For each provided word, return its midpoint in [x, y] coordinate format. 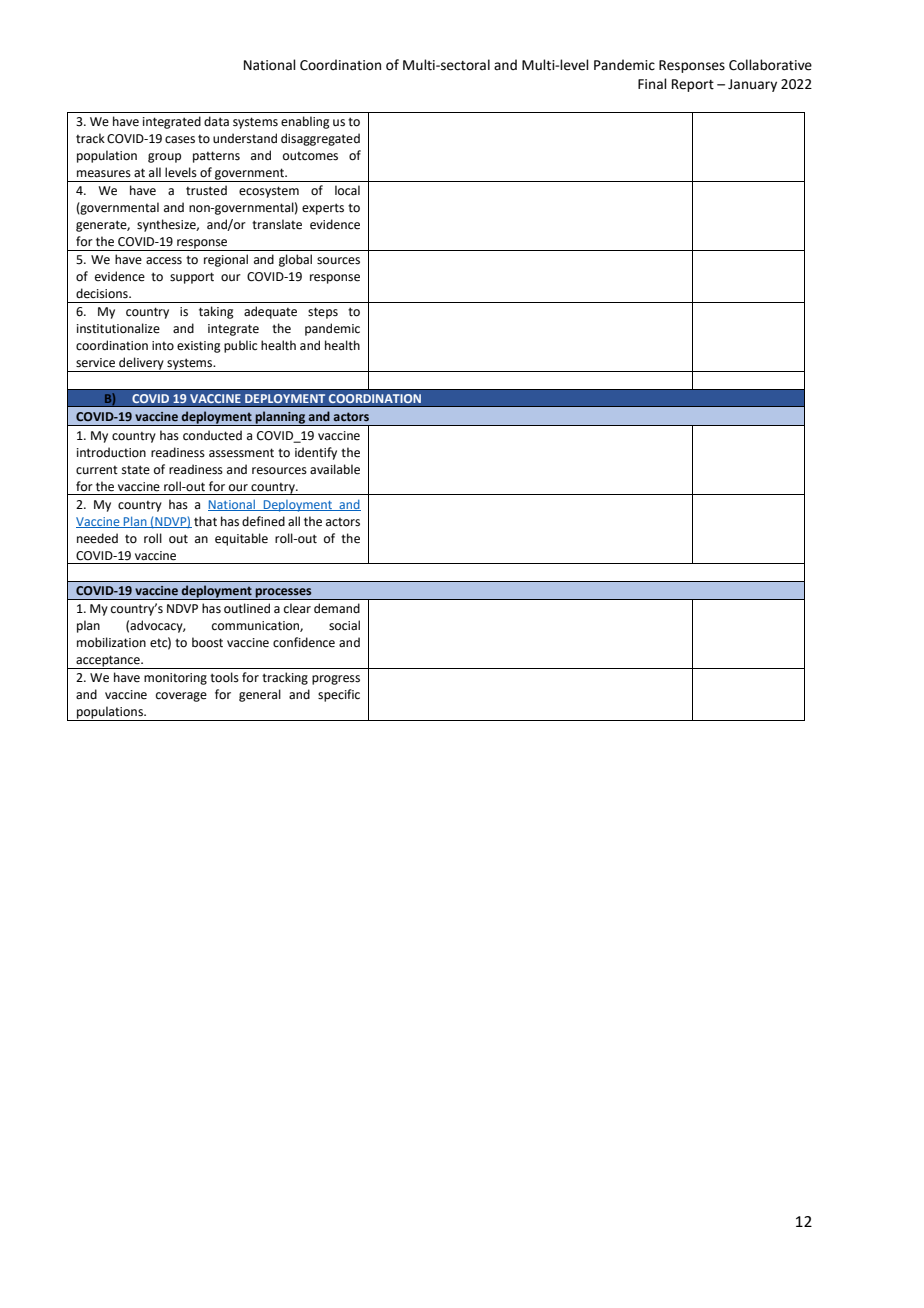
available [335, 469]
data [216, 121]
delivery [141, 364]
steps [323, 313]
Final [652, 84]
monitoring [175, 679]
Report [693, 85]
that [205, 521]
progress [336, 680]
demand [337, 608]
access [164, 261]
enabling [305, 122]
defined [263, 521]
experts [323, 209]
